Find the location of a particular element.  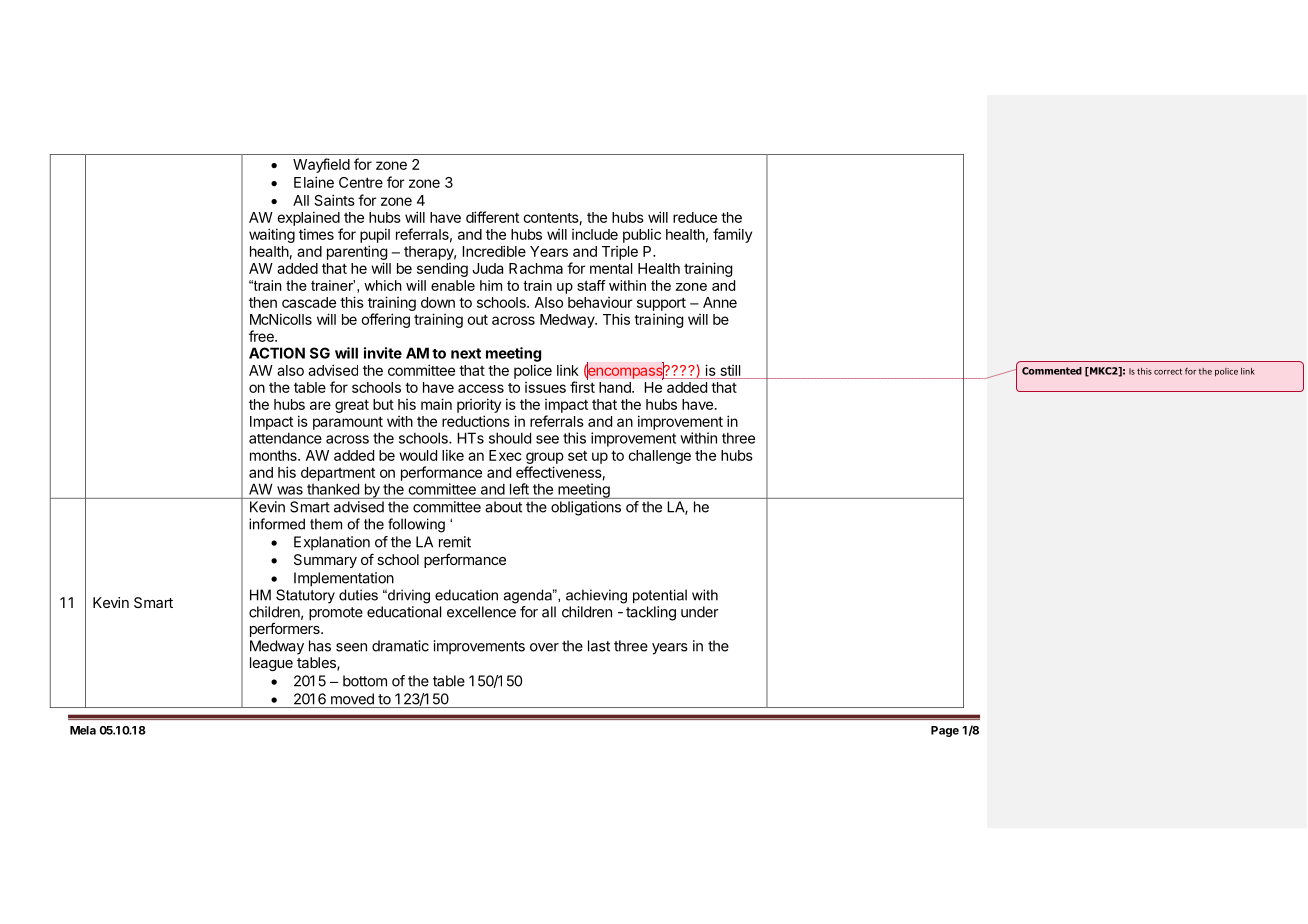

Commented is located at coordinates (1052, 371).
